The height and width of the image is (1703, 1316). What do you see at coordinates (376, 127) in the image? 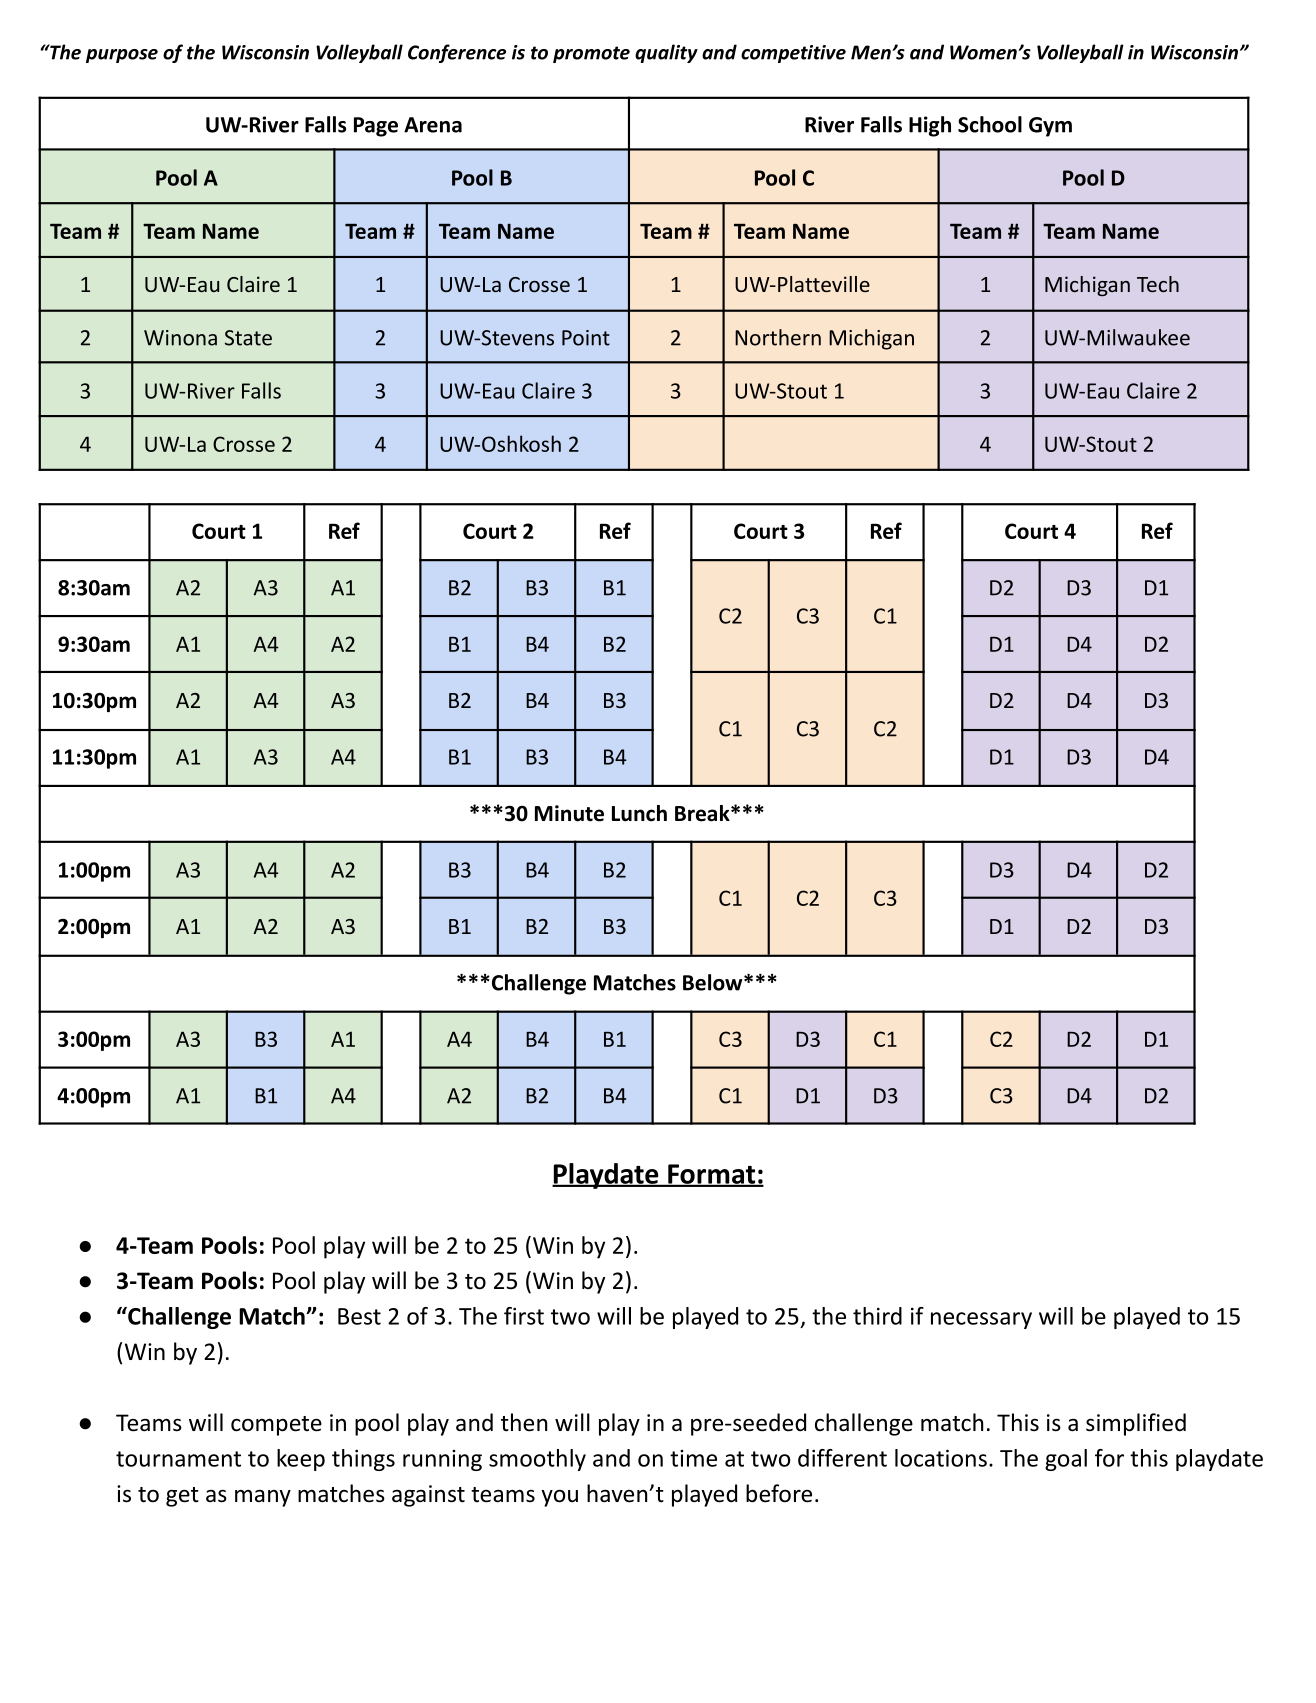
I see `Page` at bounding box center [376, 127].
